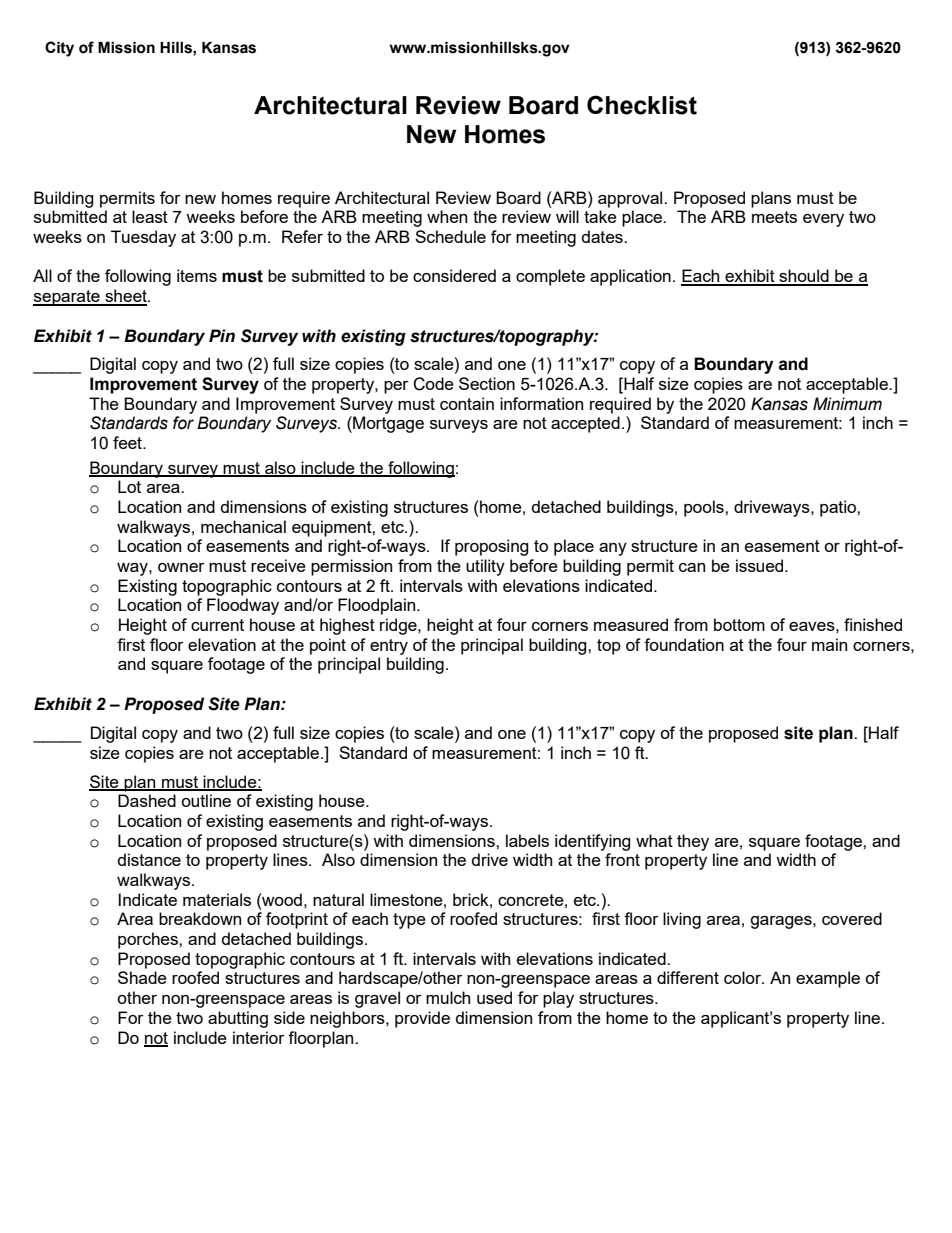 The height and width of the screenshot is (1233, 952). Describe the element at coordinates (389, 647) in the screenshot. I see `entry` at that location.
